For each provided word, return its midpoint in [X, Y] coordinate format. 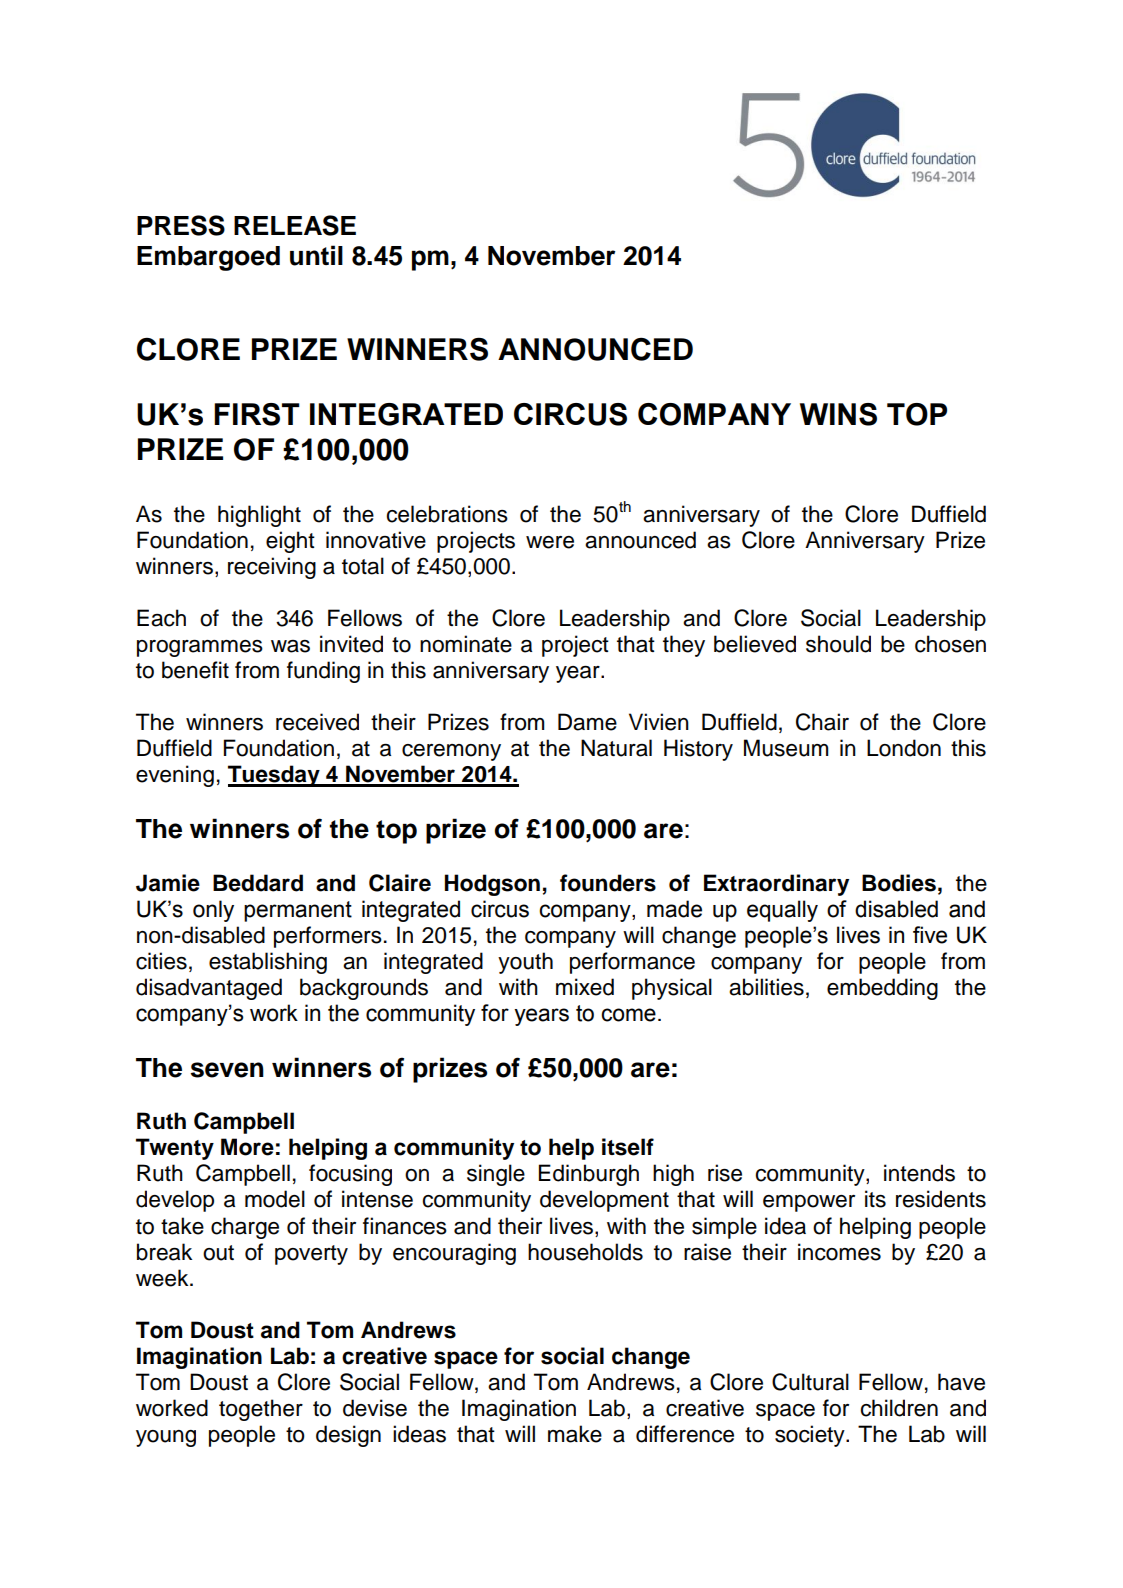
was [290, 646]
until [316, 255]
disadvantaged [209, 989]
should [838, 644]
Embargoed [208, 258]
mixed [585, 987]
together [261, 1410]
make [575, 1434]
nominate [466, 644]
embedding [882, 989]
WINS [838, 414]
